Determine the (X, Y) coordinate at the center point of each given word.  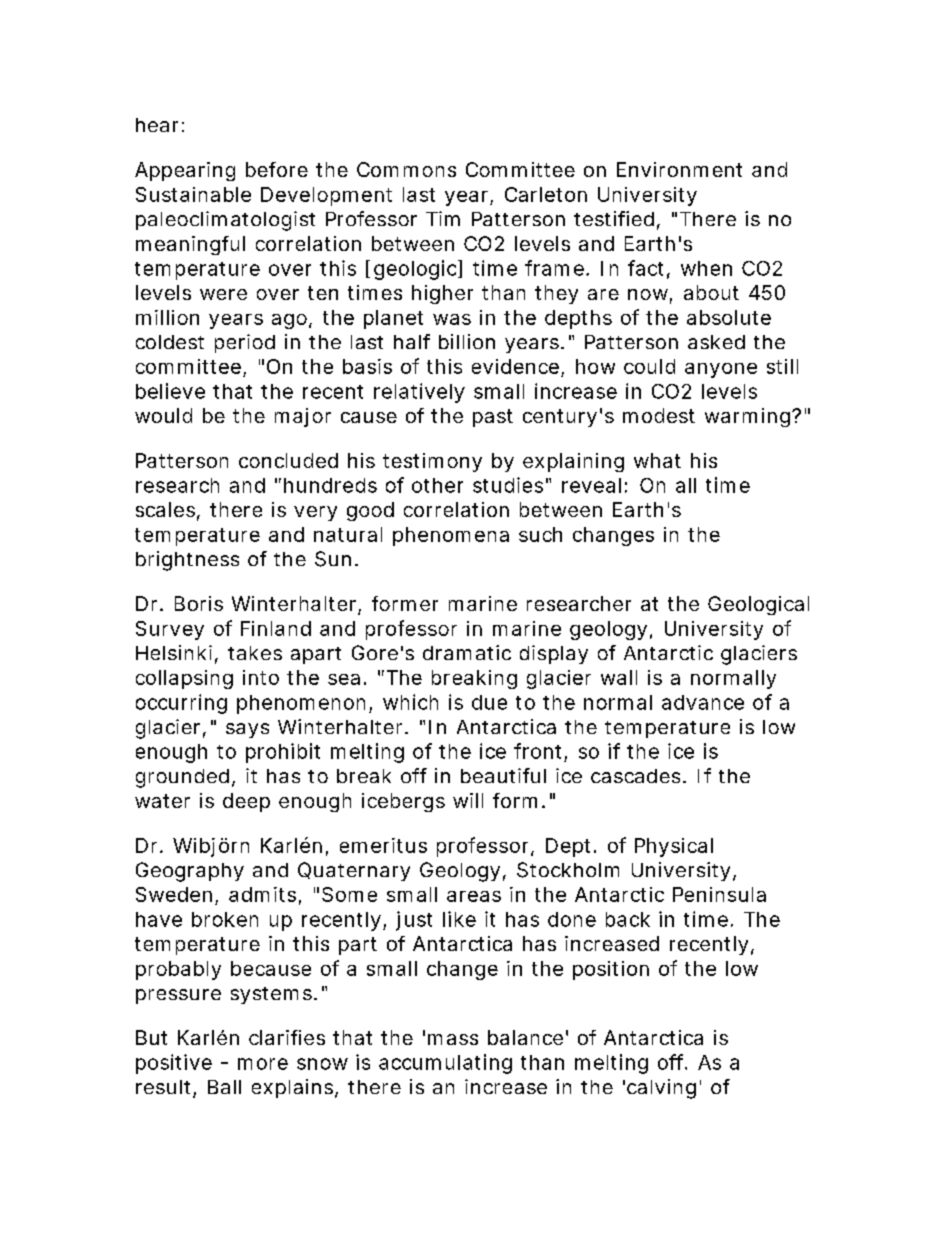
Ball (224, 1087)
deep (246, 802)
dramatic (467, 652)
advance (703, 702)
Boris (199, 603)
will (468, 800)
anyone (721, 370)
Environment (679, 169)
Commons (406, 169)
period (245, 343)
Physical (674, 847)
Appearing (185, 171)
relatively (419, 393)
